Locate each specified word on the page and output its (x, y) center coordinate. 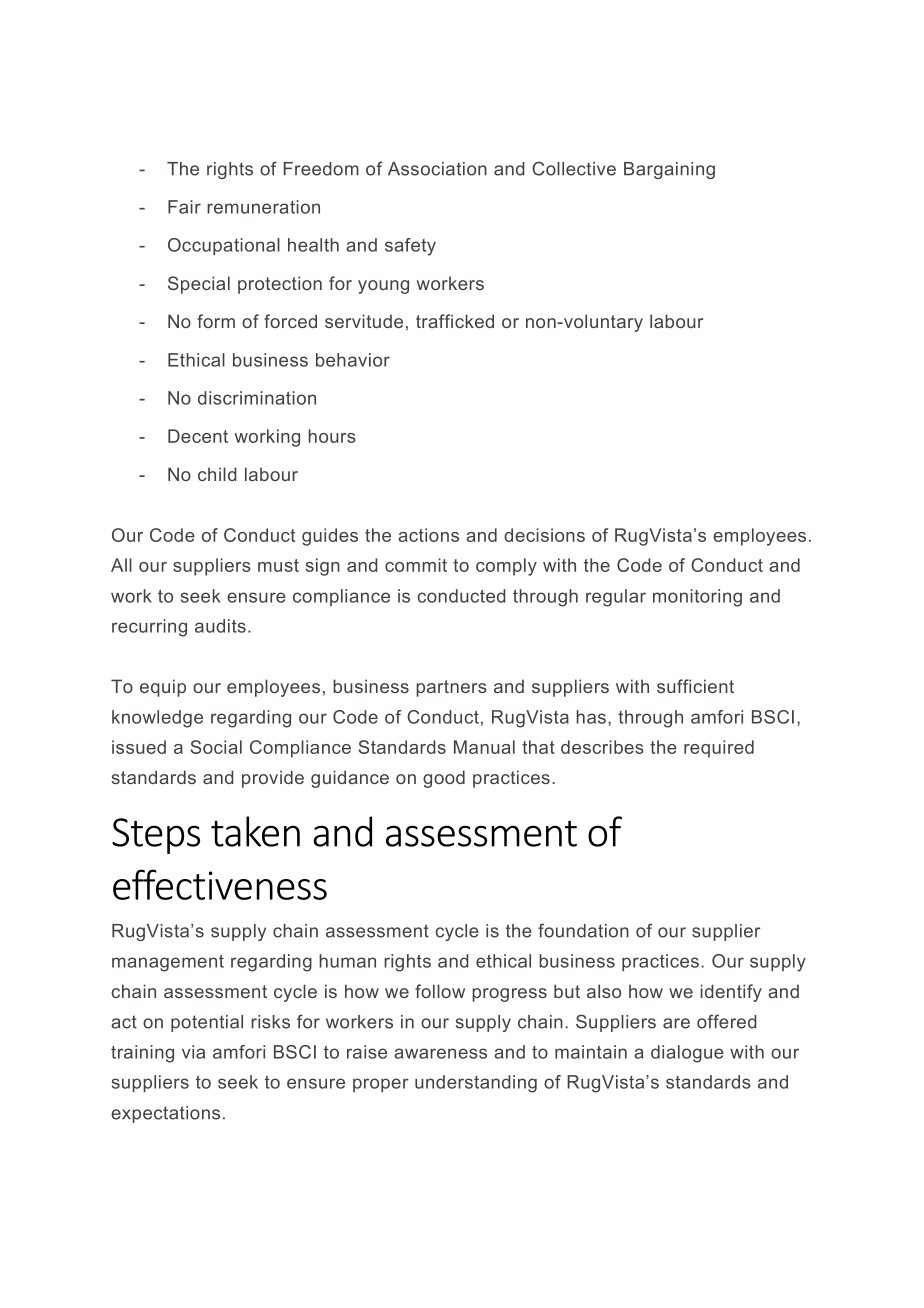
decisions (544, 535)
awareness (440, 1053)
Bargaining (669, 170)
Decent (198, 436)
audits (220, 626)
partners (451, 688)
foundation (583, 930)
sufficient (695, 686)
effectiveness (220, 884)
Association (437, 169)
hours (332, 436)
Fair (184, 207)
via (193, 1052)
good (444, 779)
